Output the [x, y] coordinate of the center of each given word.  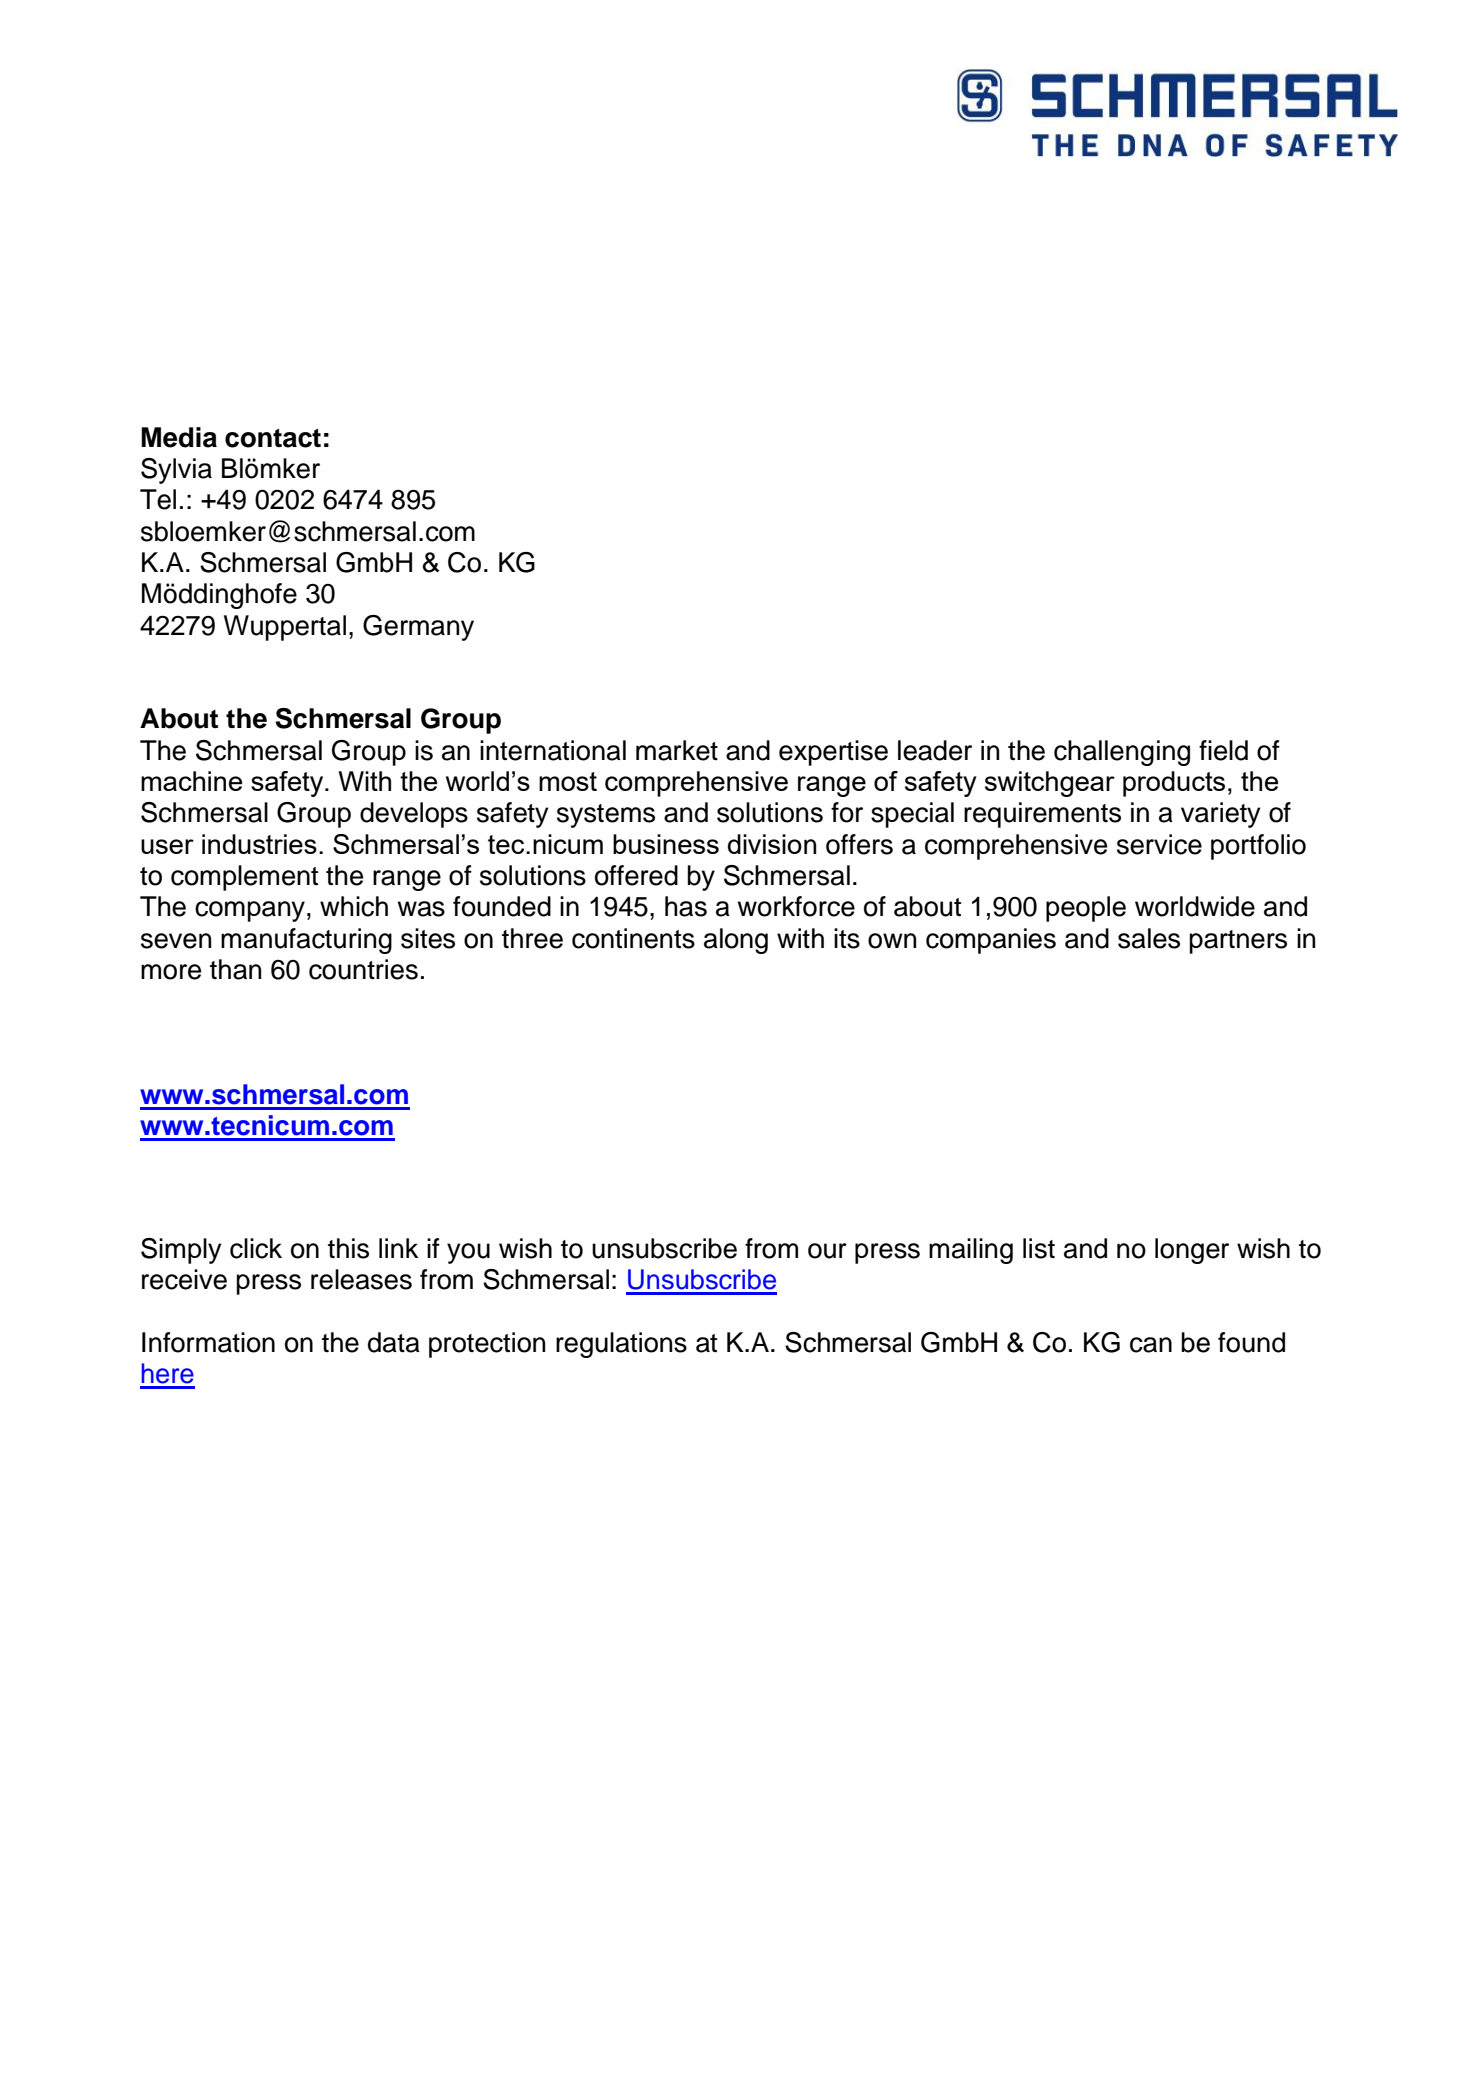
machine [191, 781]
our [827, 1251]
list [1039, 1248]
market [677, 750]
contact [273, 438]
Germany [418, 628]
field [1223, 750]
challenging [1122, 753]
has [686, 906]
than [236, 969]
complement [244, 878]
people [1086, 909]
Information [208, 1342]
